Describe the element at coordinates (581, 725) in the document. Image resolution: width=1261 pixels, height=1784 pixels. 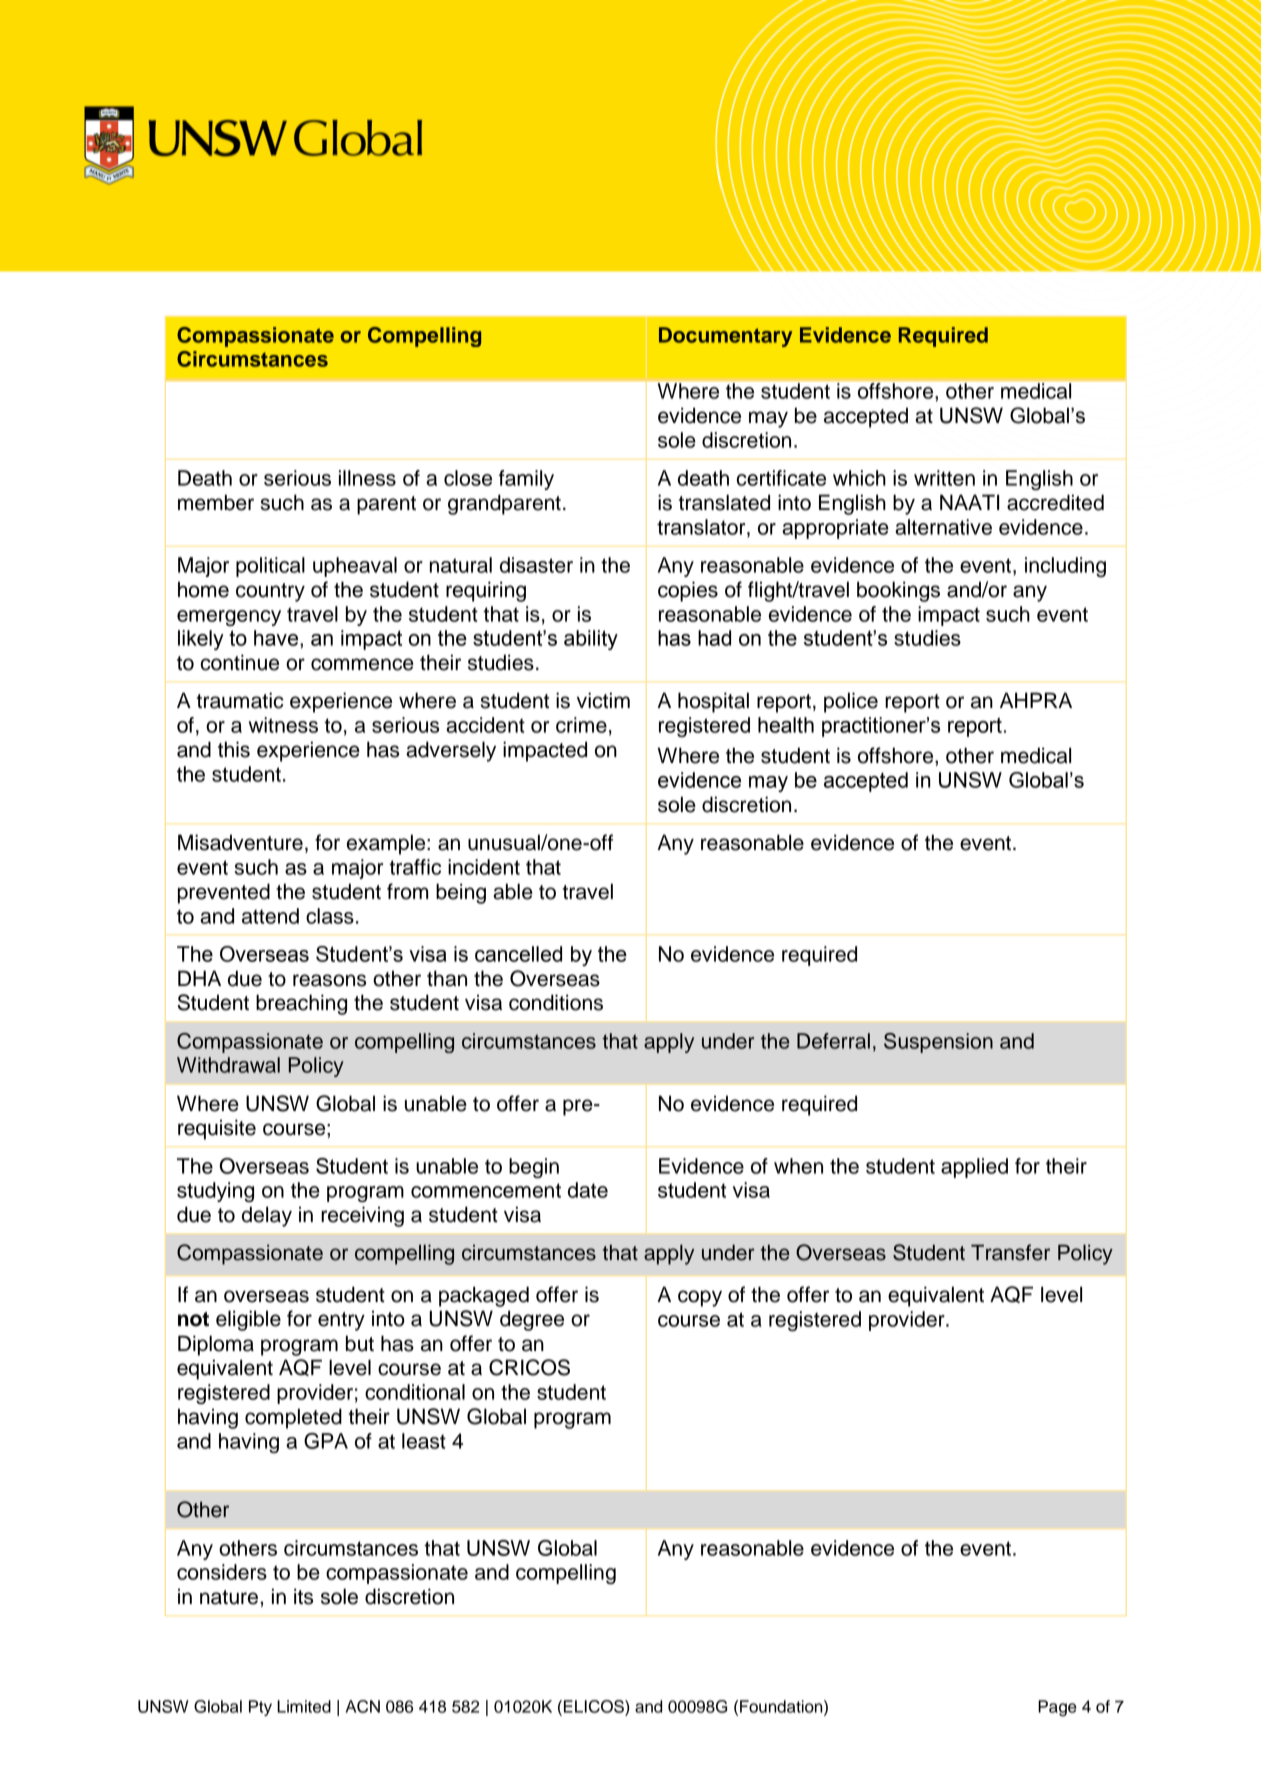
I see `crime` at that location.
